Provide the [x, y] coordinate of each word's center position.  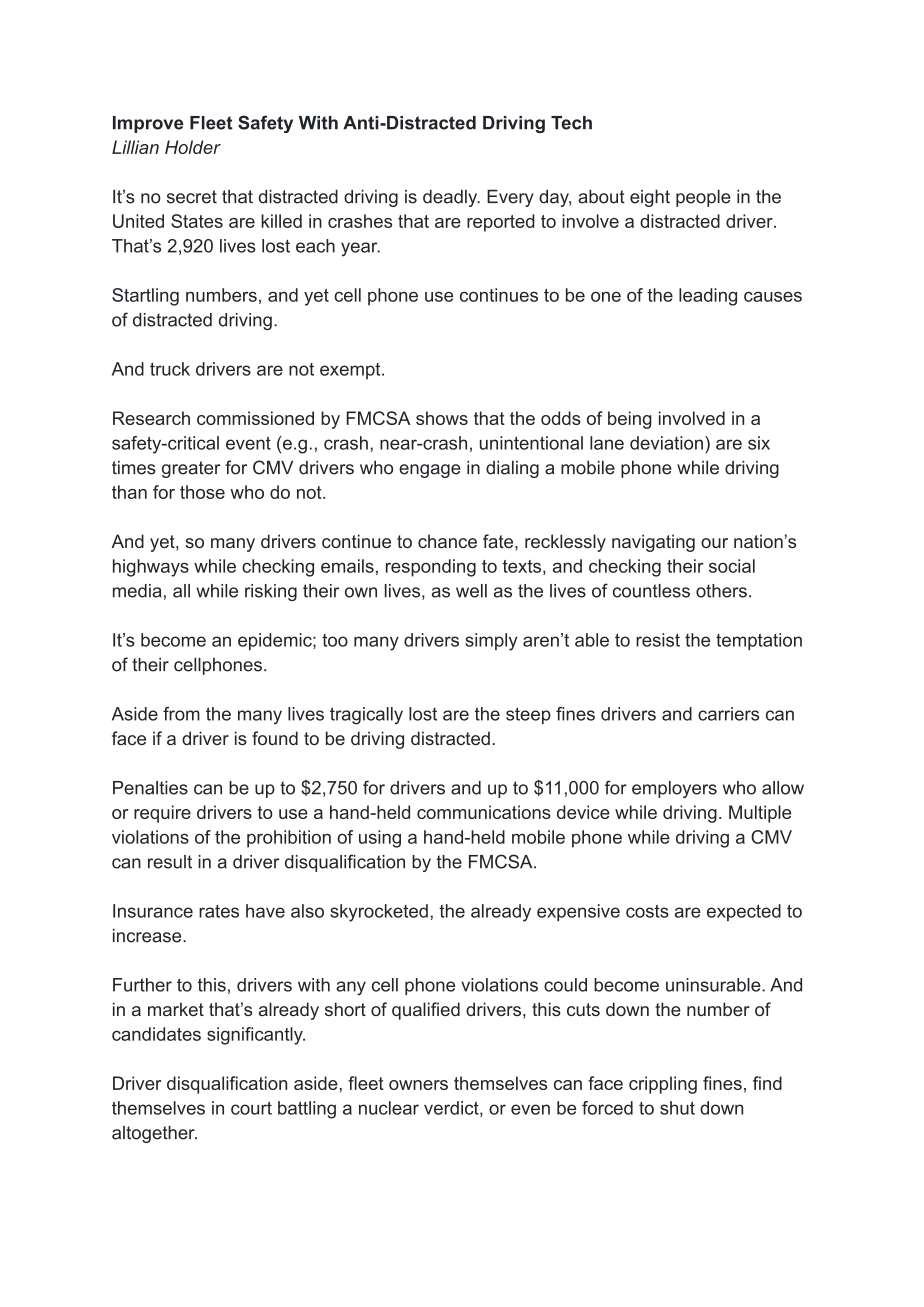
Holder [193, 147]
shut [677, 1108]
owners [418, 1085]
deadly [451, 198]
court [251, 1108]
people [703, 198]
